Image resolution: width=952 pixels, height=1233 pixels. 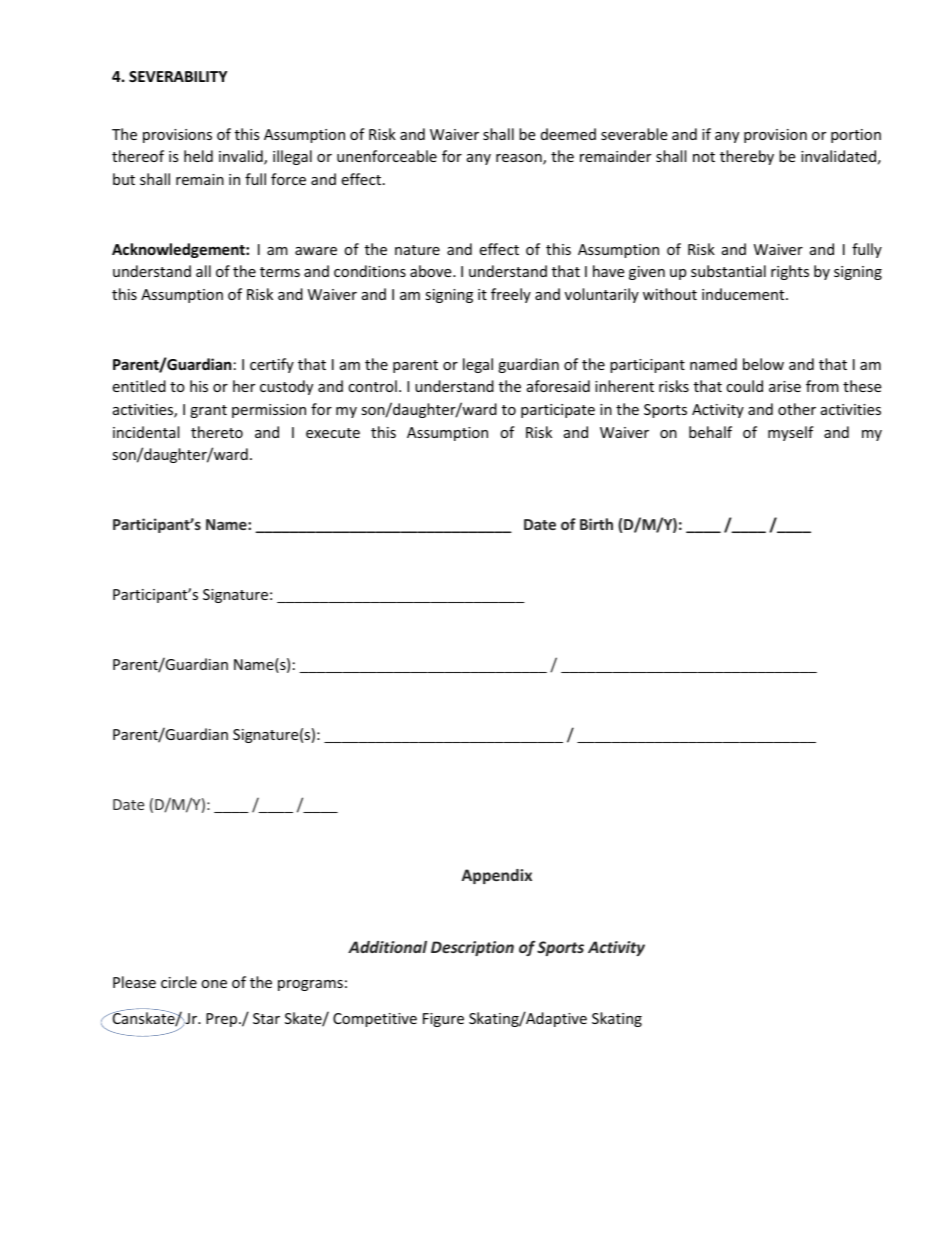 What do you see at coordinates (596, 524) in the image?
I see `Birth` at bounding box center [596, 524].
